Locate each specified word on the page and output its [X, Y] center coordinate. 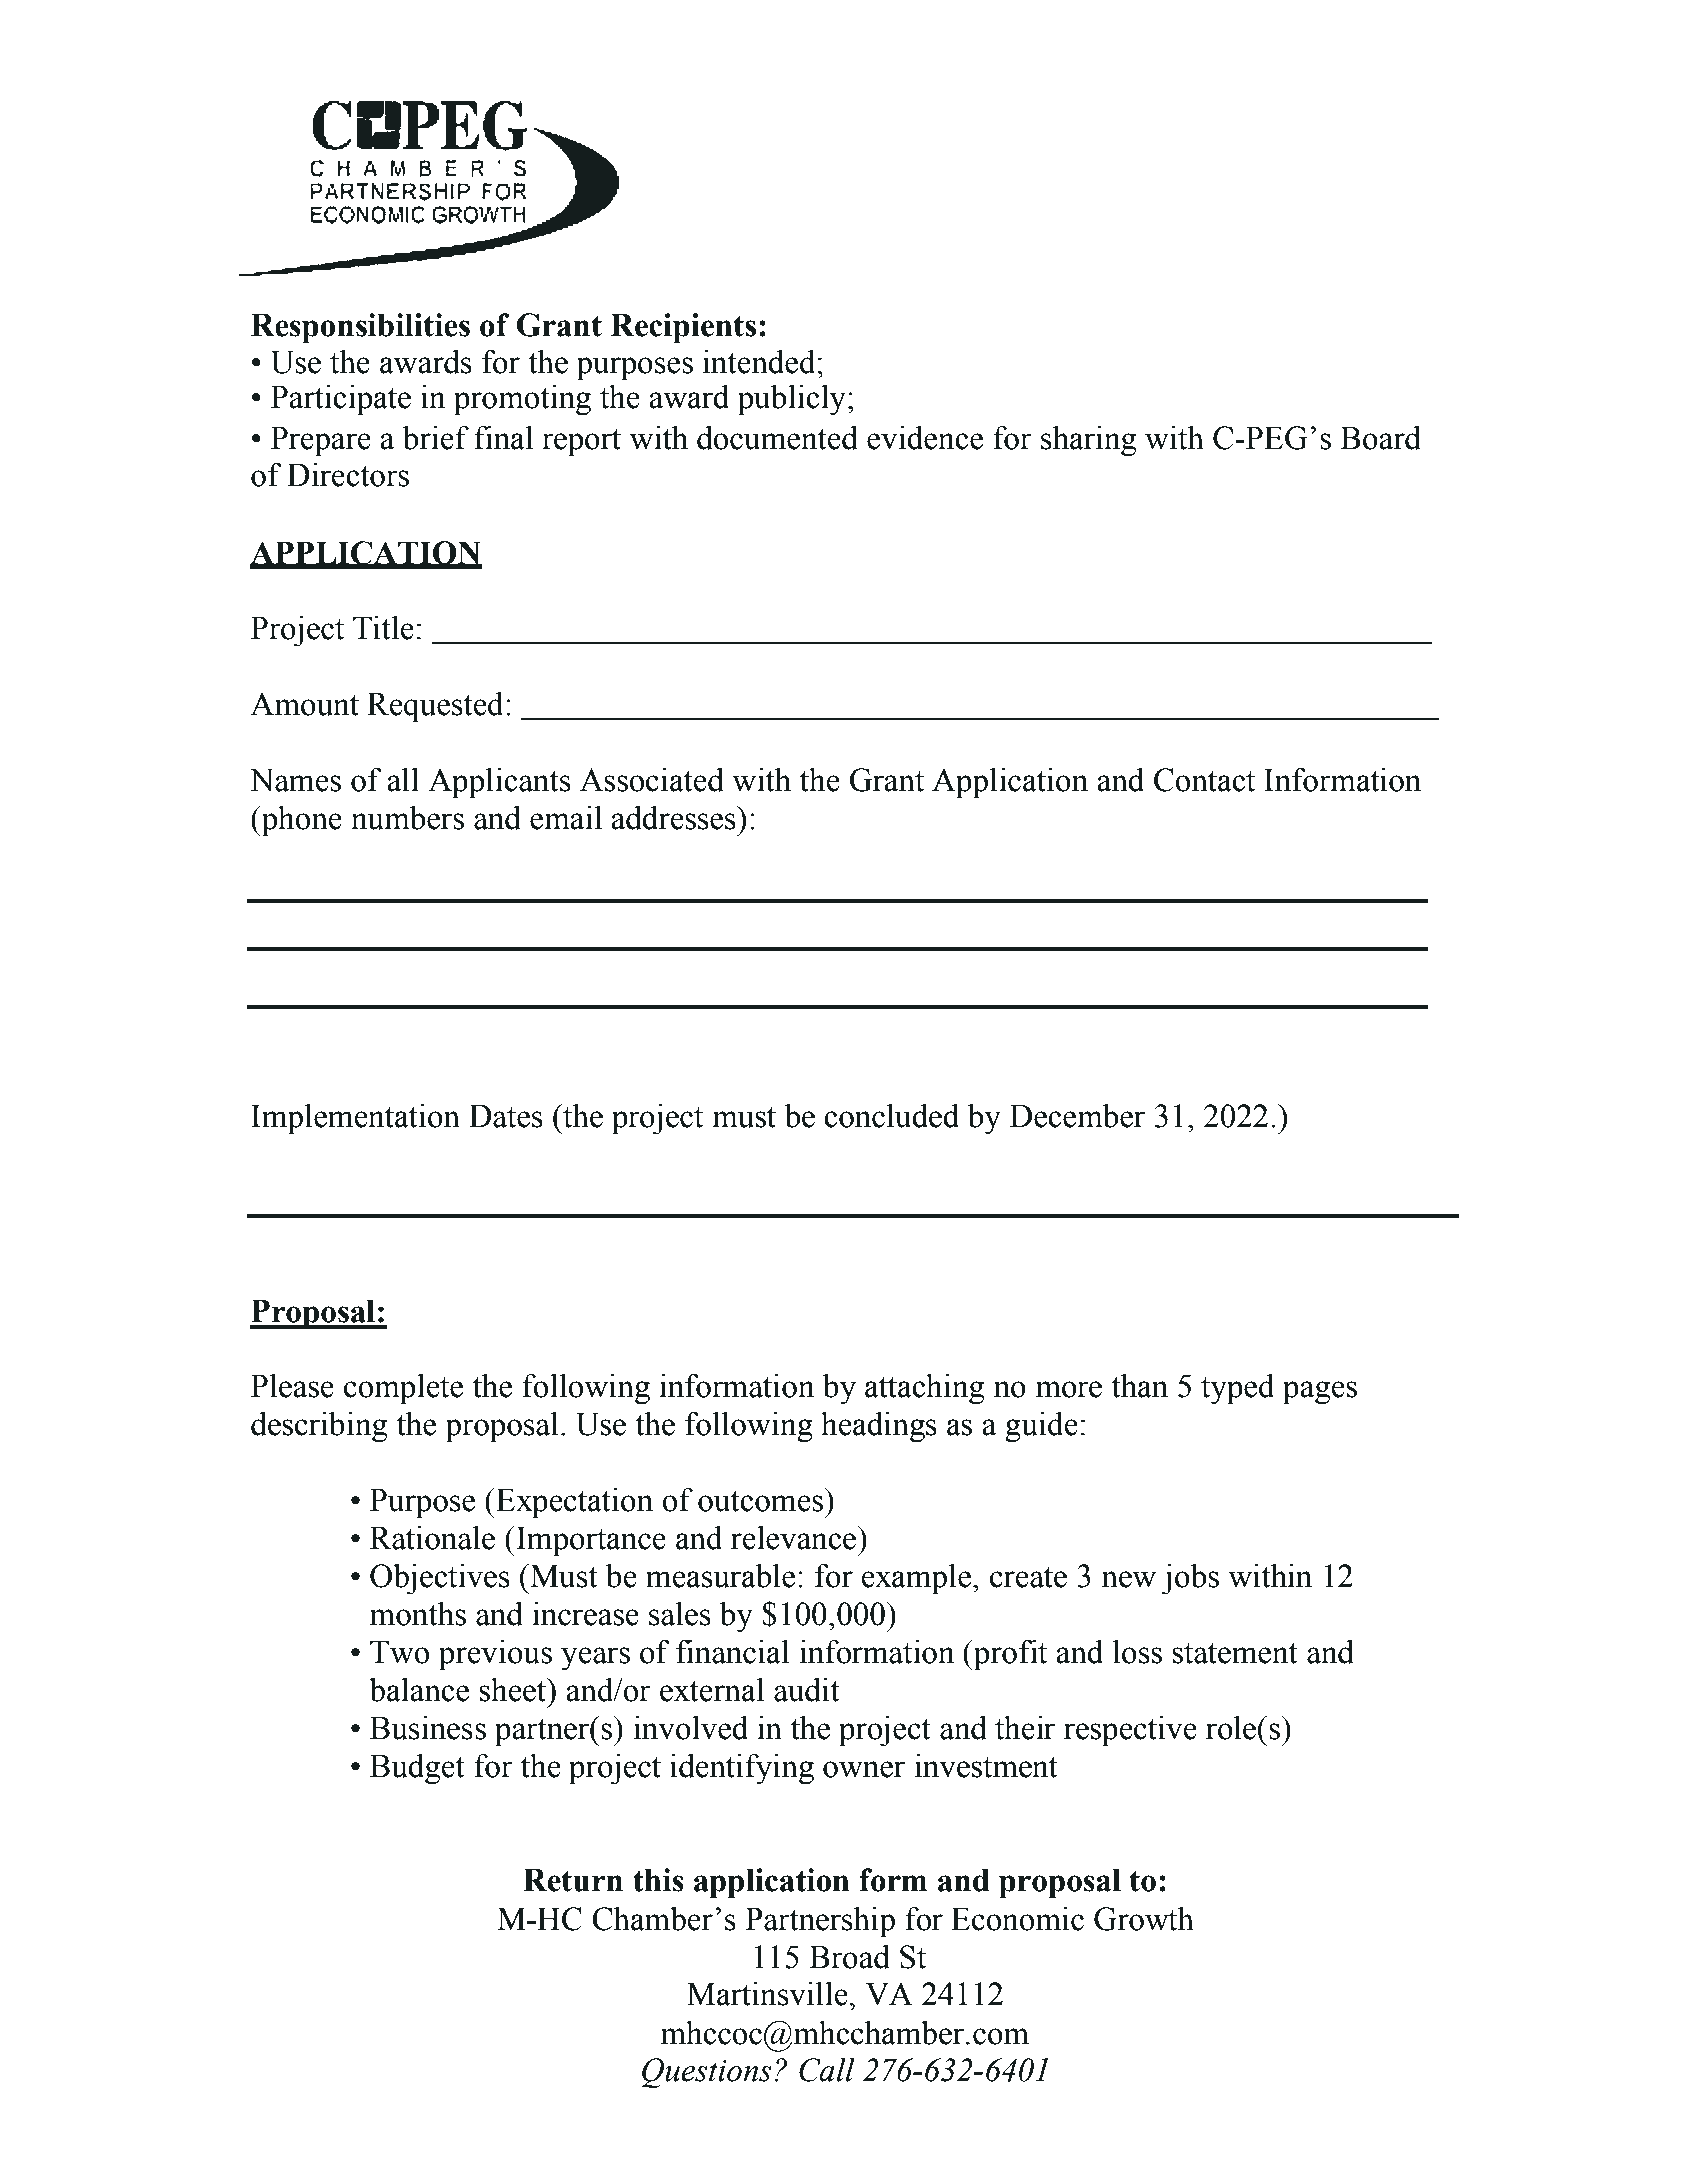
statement [1235, 1653]
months [418, 1613]
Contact [1204, 780]
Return [573, 1880]
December [1077, 1116]
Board [1380, 438]
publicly [792, 400]
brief [435, 437]
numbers [407, 818]
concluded [891, 1116]
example [917, 1579]
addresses [674, 818]
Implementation [355, 1119]
